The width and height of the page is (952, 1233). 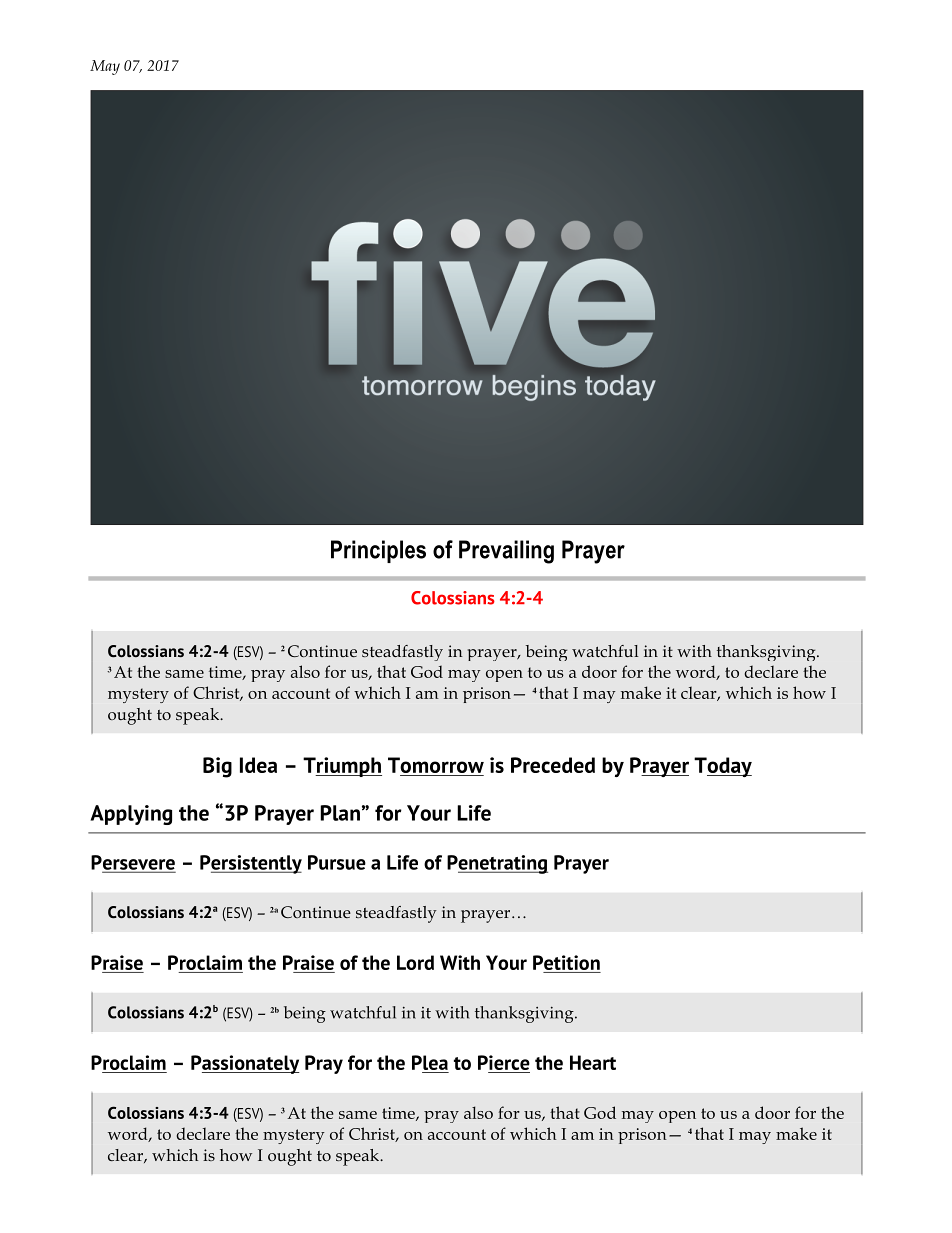 What do you see at coordinates (506, 552) in the page?
I see `Prevailing` at bounding box center [506, 552].
